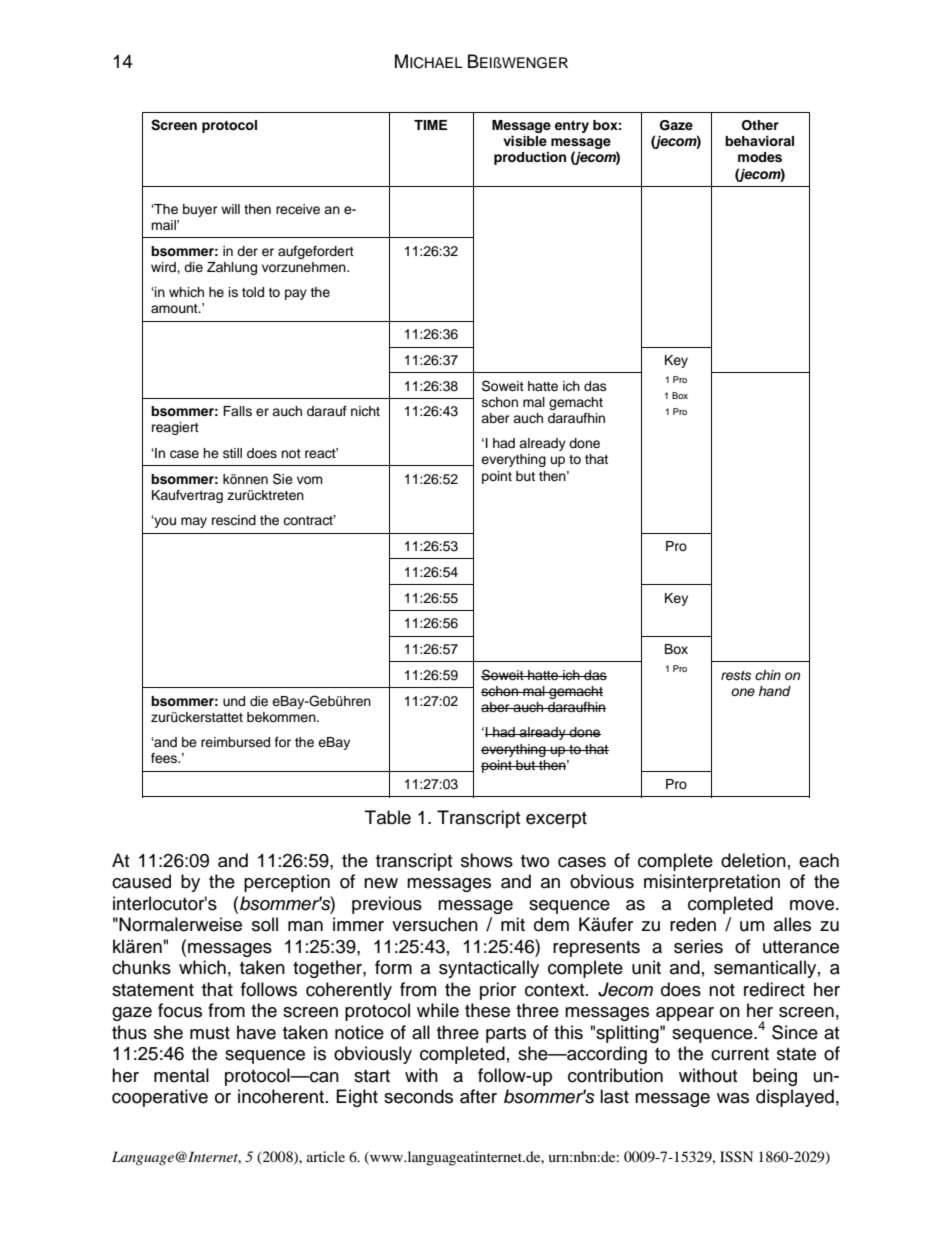 The height and width of the screenshot is (1233, 952). What do you see at coordinates (487, 860) in the screenshot?
I see `shows` at bounding box center [487, 860].
